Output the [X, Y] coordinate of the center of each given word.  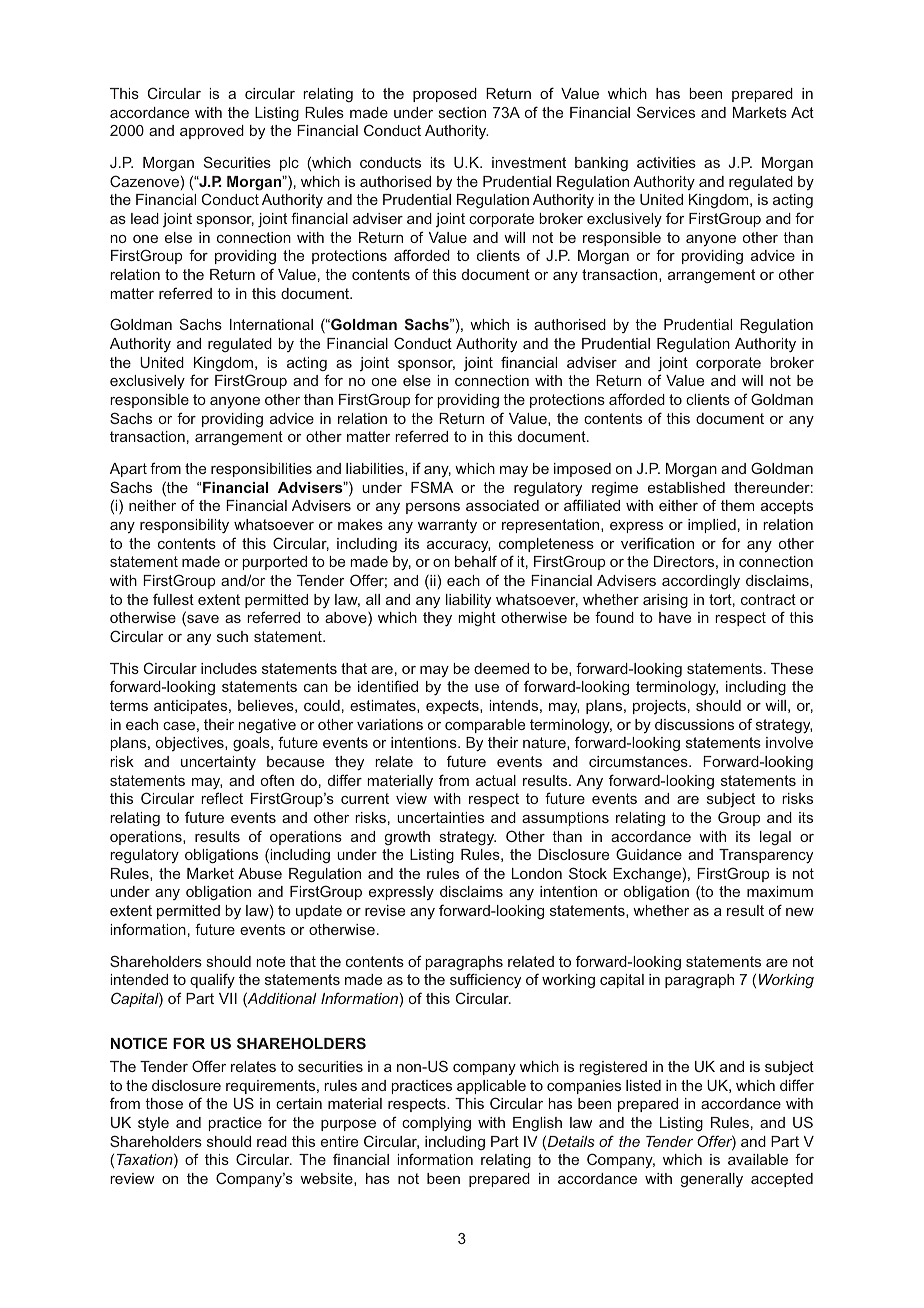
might [477, 619]
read [272, 1141]
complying [436, 1124]
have [675, 617]
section [462, 112]
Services [666, 112]
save [202, 620]
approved [212, 132]
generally [712, 1180]
